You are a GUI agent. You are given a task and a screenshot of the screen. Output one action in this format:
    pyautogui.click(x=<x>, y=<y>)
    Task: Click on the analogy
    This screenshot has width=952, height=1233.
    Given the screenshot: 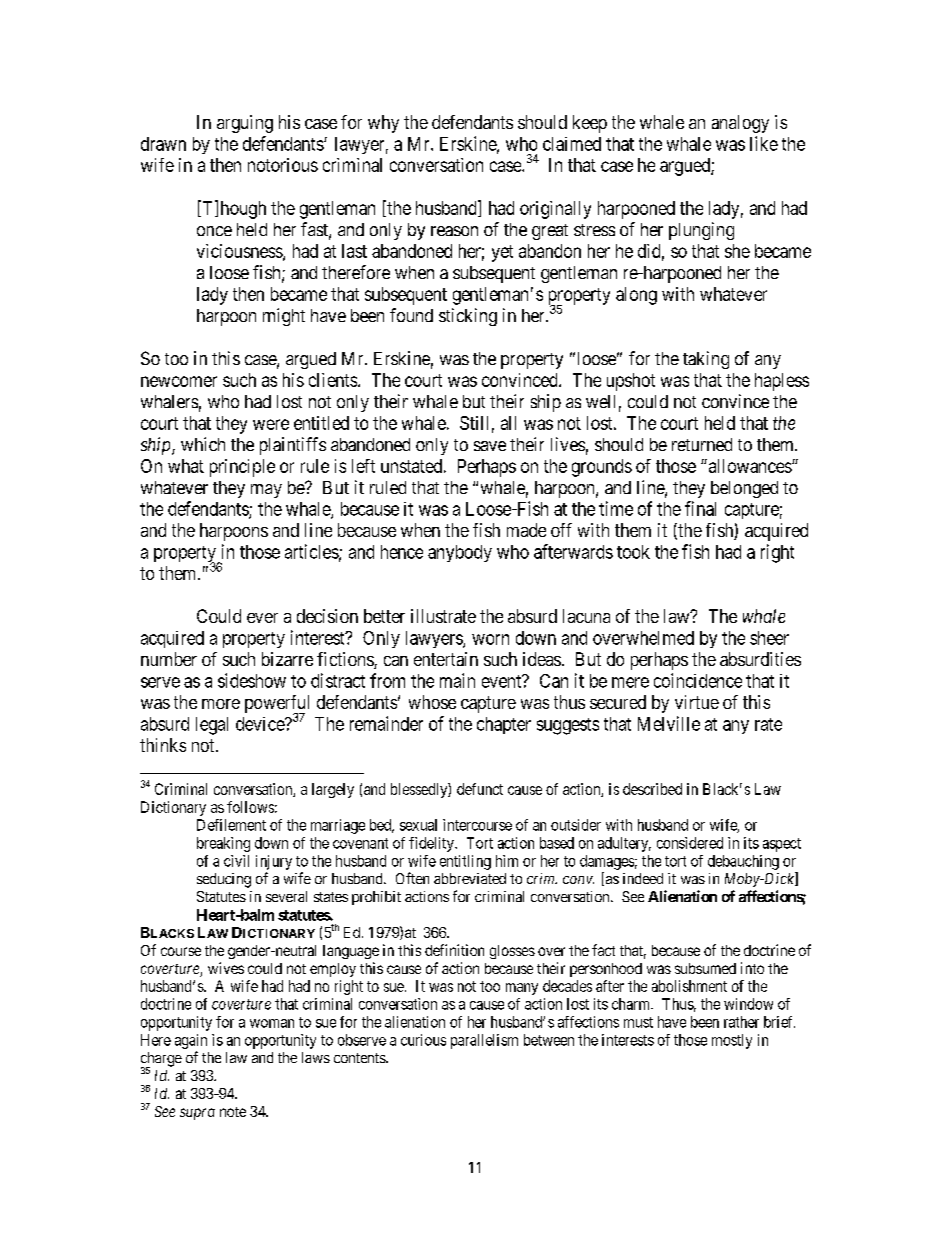 What is the action you would take?
    pyautogui.click(x=740, y=124)
